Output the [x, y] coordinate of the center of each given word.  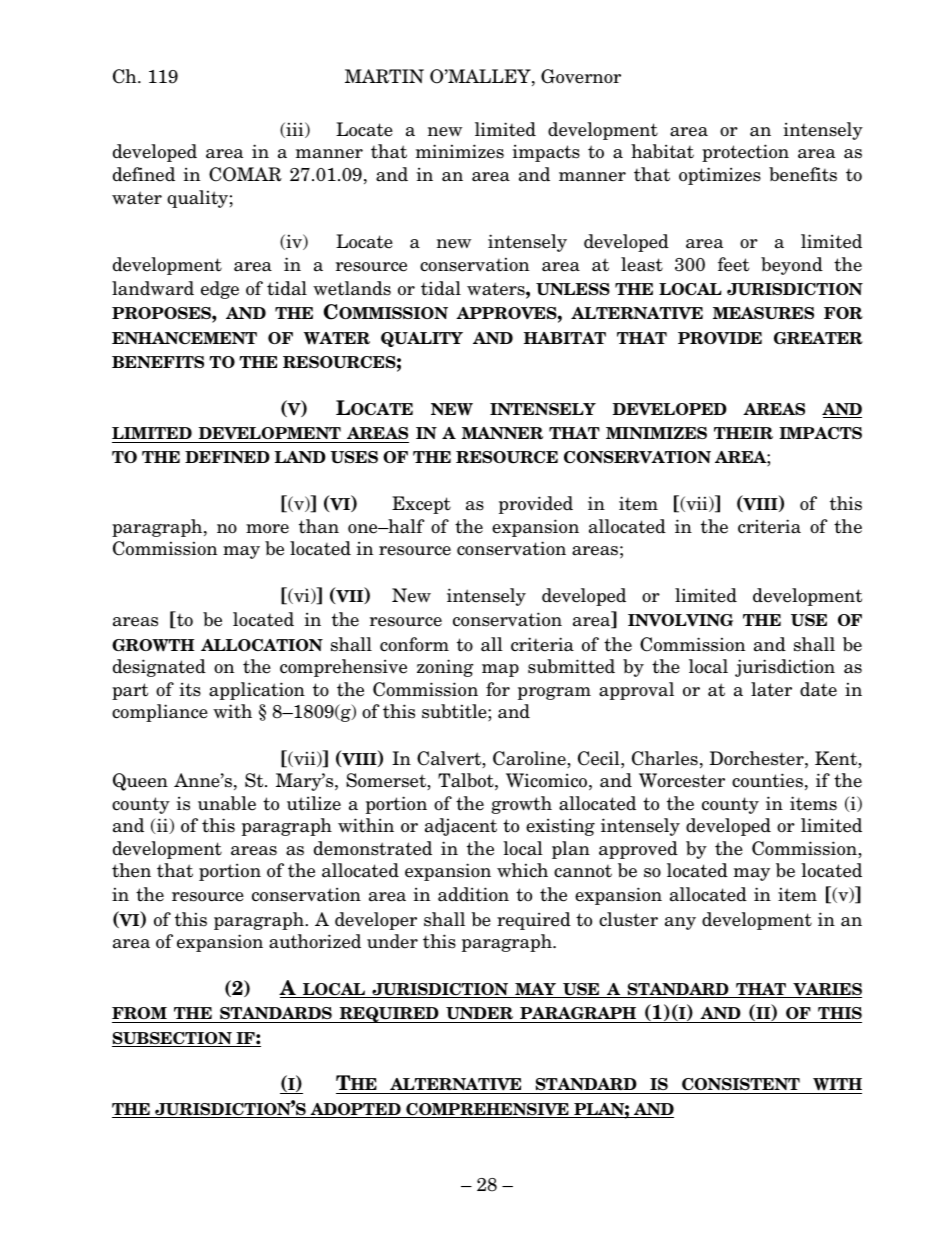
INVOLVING [680, 620]
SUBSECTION [173, 1039]
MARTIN [384, 76]
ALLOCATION [262, 645]
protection [745, 153]
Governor [581, 76]
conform [414, 644]
